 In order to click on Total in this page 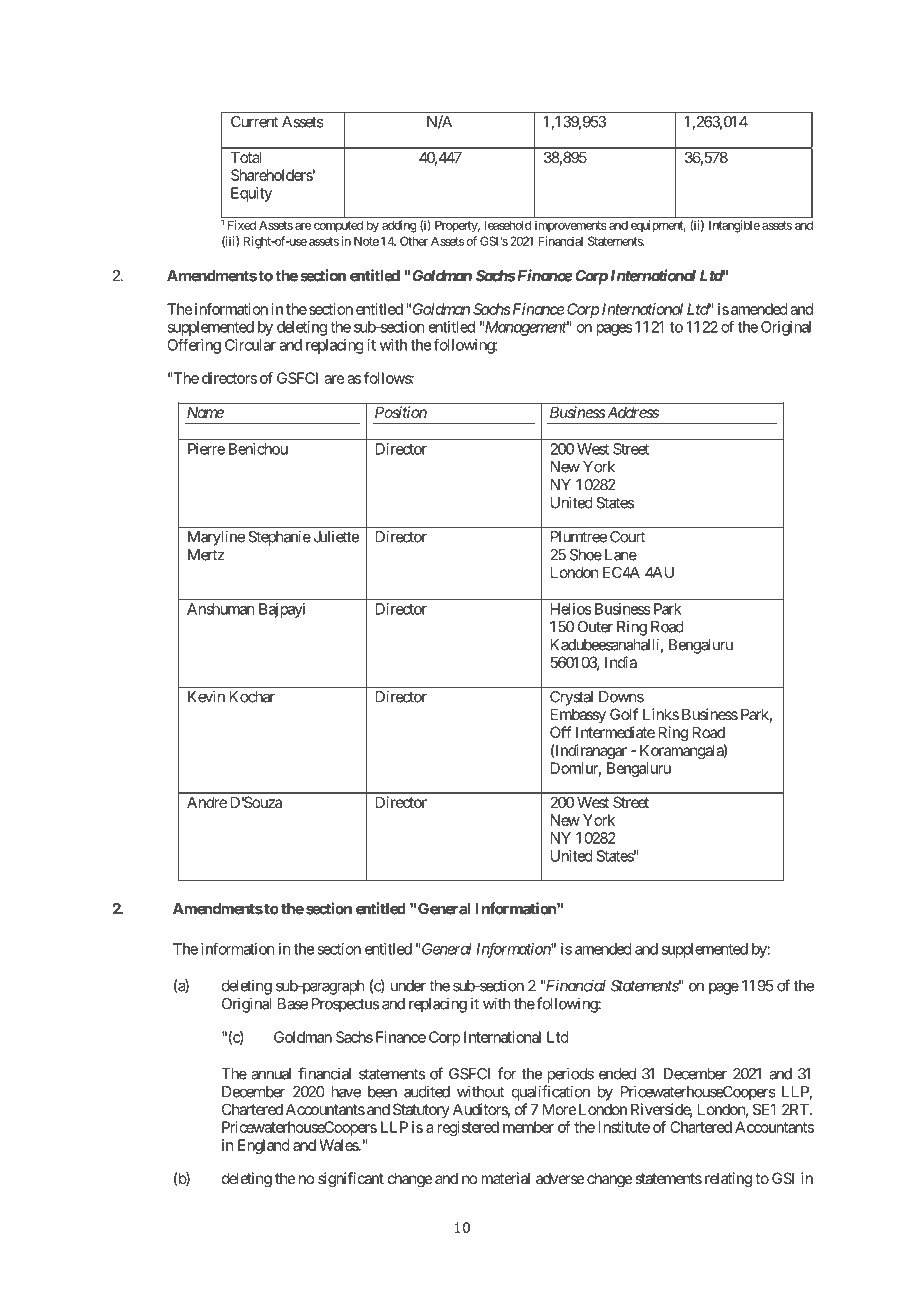, I will do `click(246, 157)`.
